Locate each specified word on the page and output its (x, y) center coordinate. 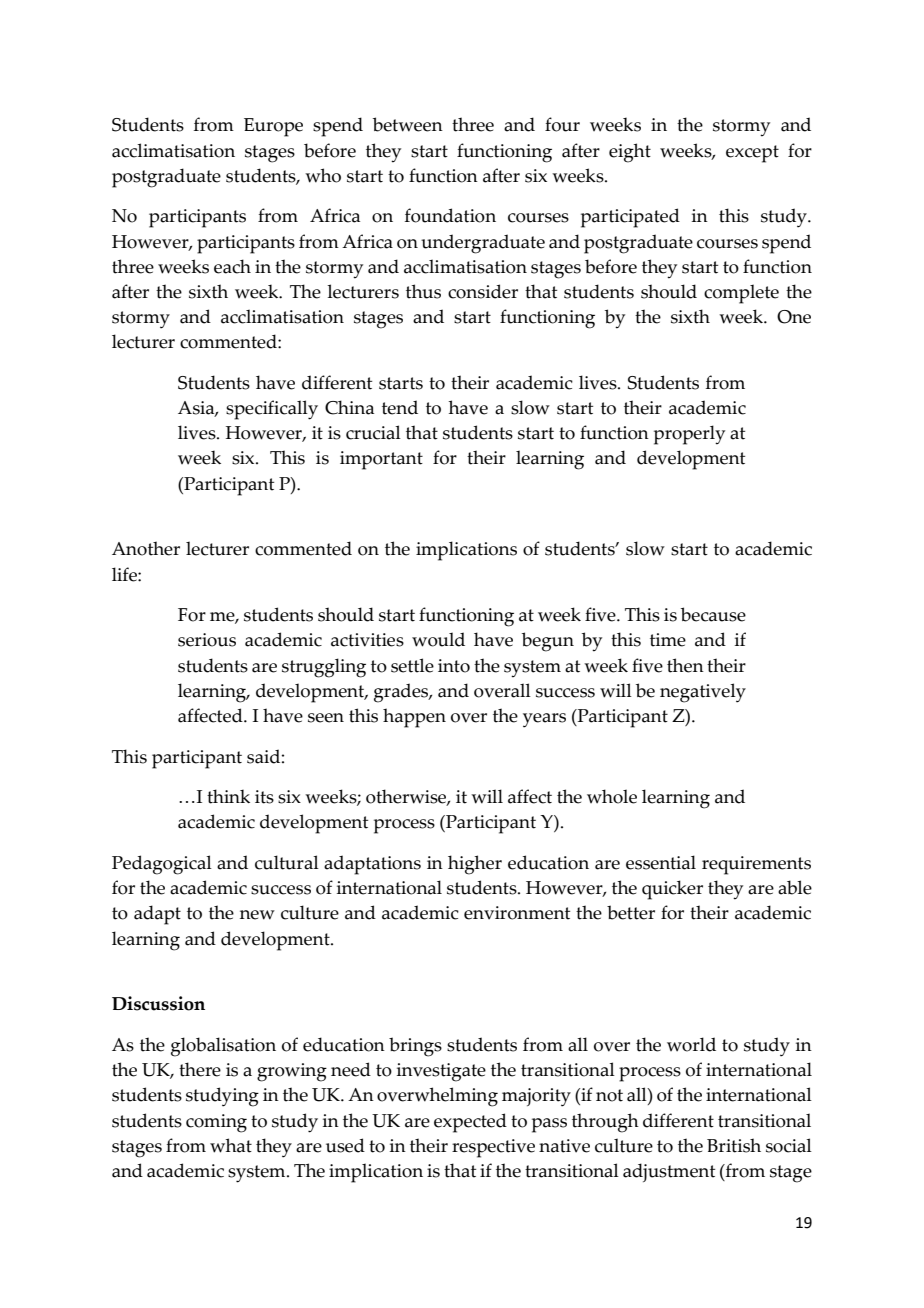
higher (475, 865)
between (408, 124)
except (752, 154)
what (231, 1145)
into (454, 666)
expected (470, 1123)
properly (689, 435)
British (734, 1145)
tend (400, 407)
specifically (272, 410)
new (257, 915)
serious (207, 640)
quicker (672, 890)
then (685, 665)
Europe (273, 127)
